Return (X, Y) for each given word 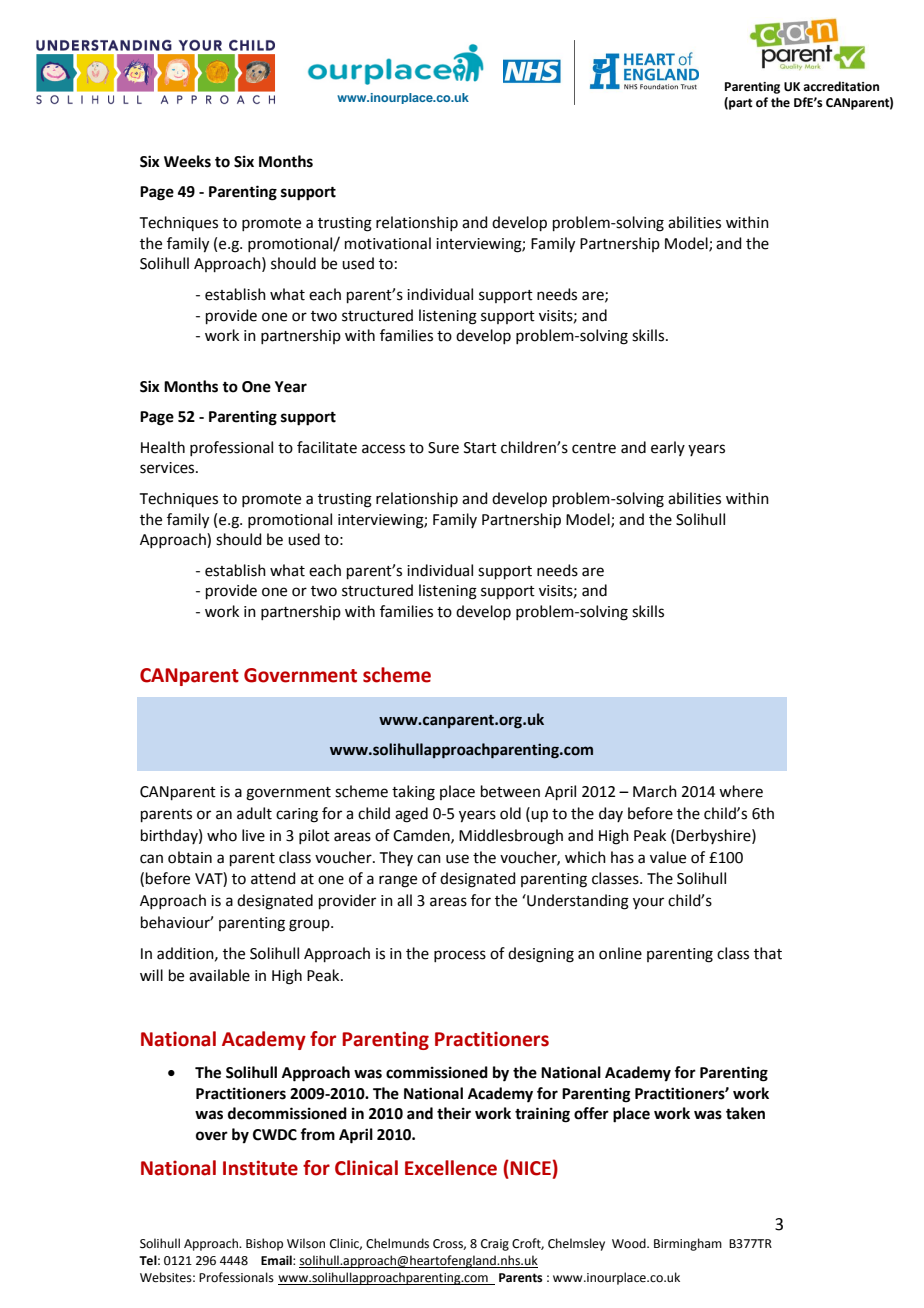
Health (163, 447)
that (768, 953)
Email (277, 1260)
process (460, 956)
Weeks (187, 161)
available (219, 975)
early (668, 448)
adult (254, 813)
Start (480, 448)
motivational (388, 243)
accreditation (841, 86)
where (741, 791)
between (510, 791)
